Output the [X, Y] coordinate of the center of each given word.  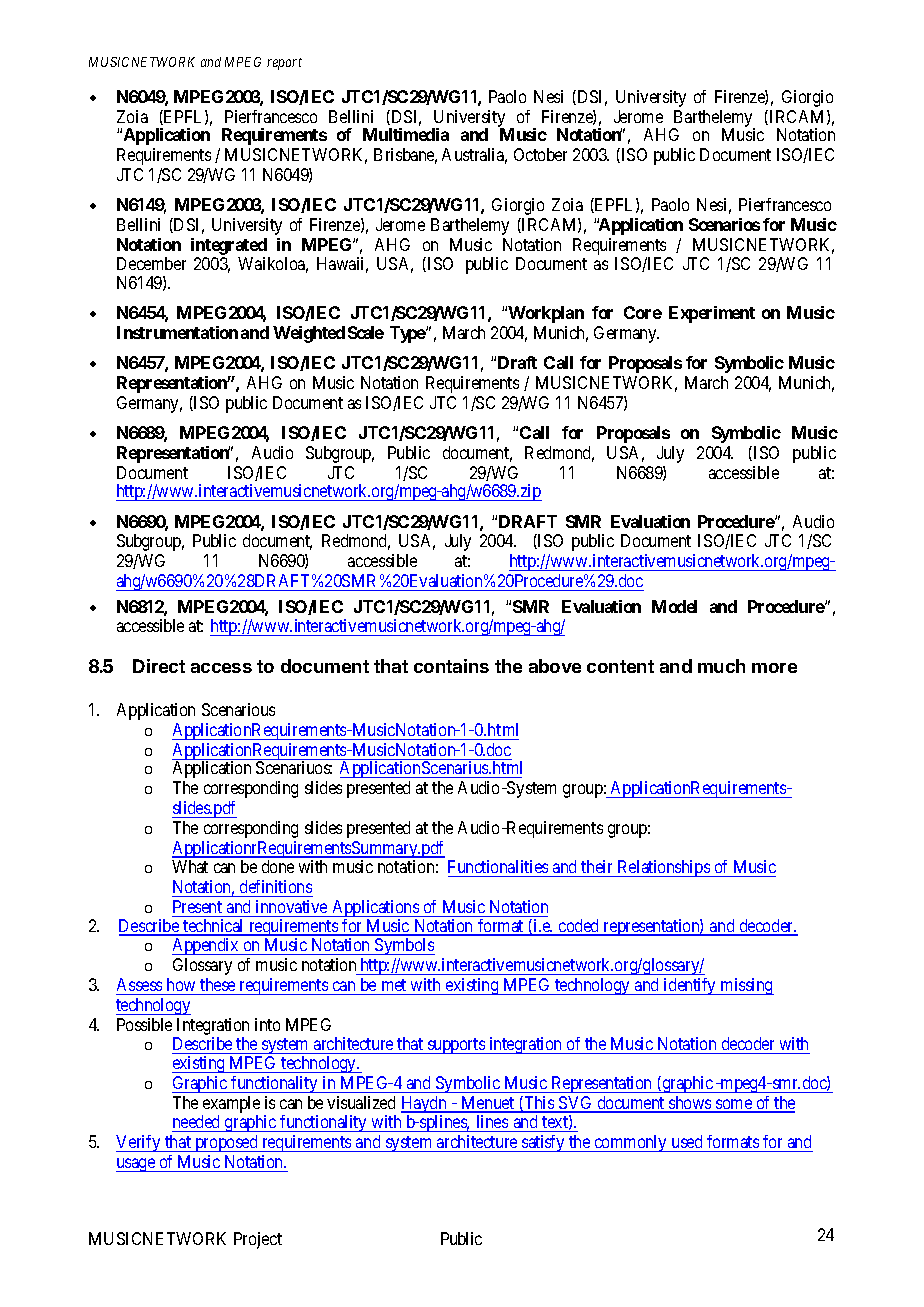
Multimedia [406, 134]
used [687, 1141]
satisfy [543, 1143]
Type [408, 334]
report [284, 64]
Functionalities [499, 868]
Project [258, 1240]
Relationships [663, 868]
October [540, 154]
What [190, 866]
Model [674, 606]
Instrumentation [177, 332]
